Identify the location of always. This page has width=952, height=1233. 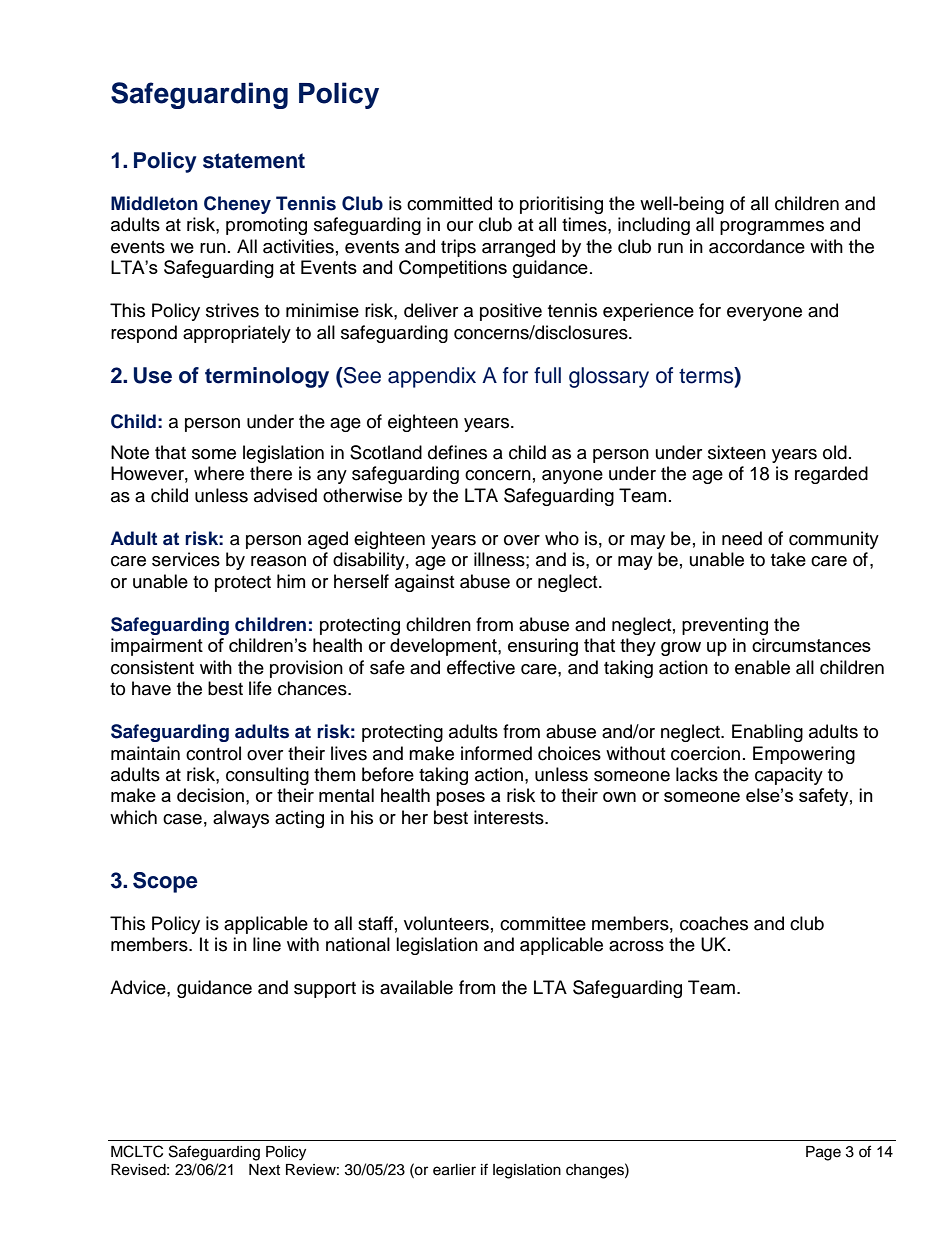
(241, 819).
